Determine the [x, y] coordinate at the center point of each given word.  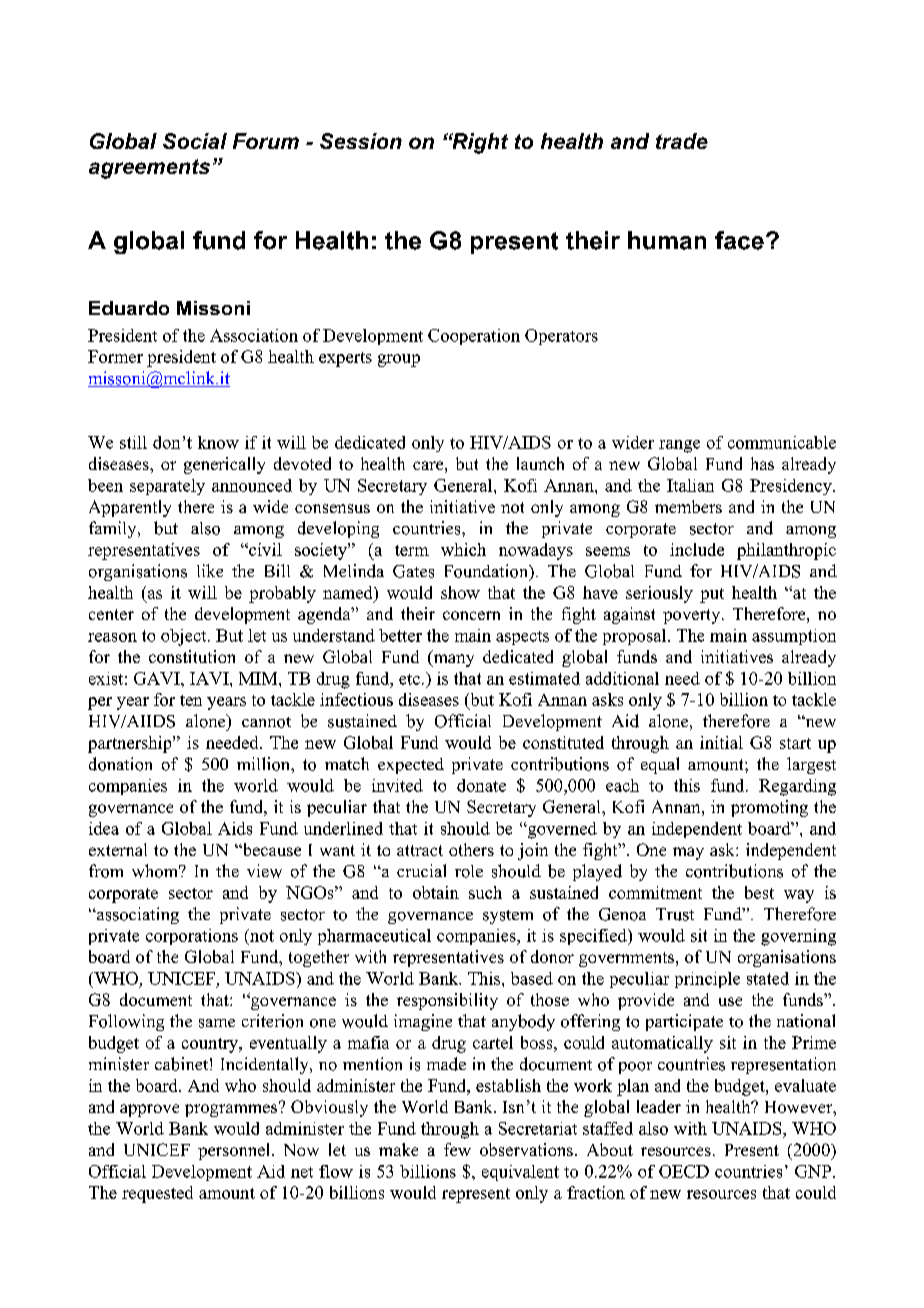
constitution [192, 656]
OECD [684, 1171]
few [457, 1149]
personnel [235, 1151]
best [759, 892]
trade [682, 141]
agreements [149, 169]
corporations [192, 937]
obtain [436, 892]
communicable [782, 442]
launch [540, 463]
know [218, 442]
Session [361, 141]
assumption [794, 637]
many [452, 660]
